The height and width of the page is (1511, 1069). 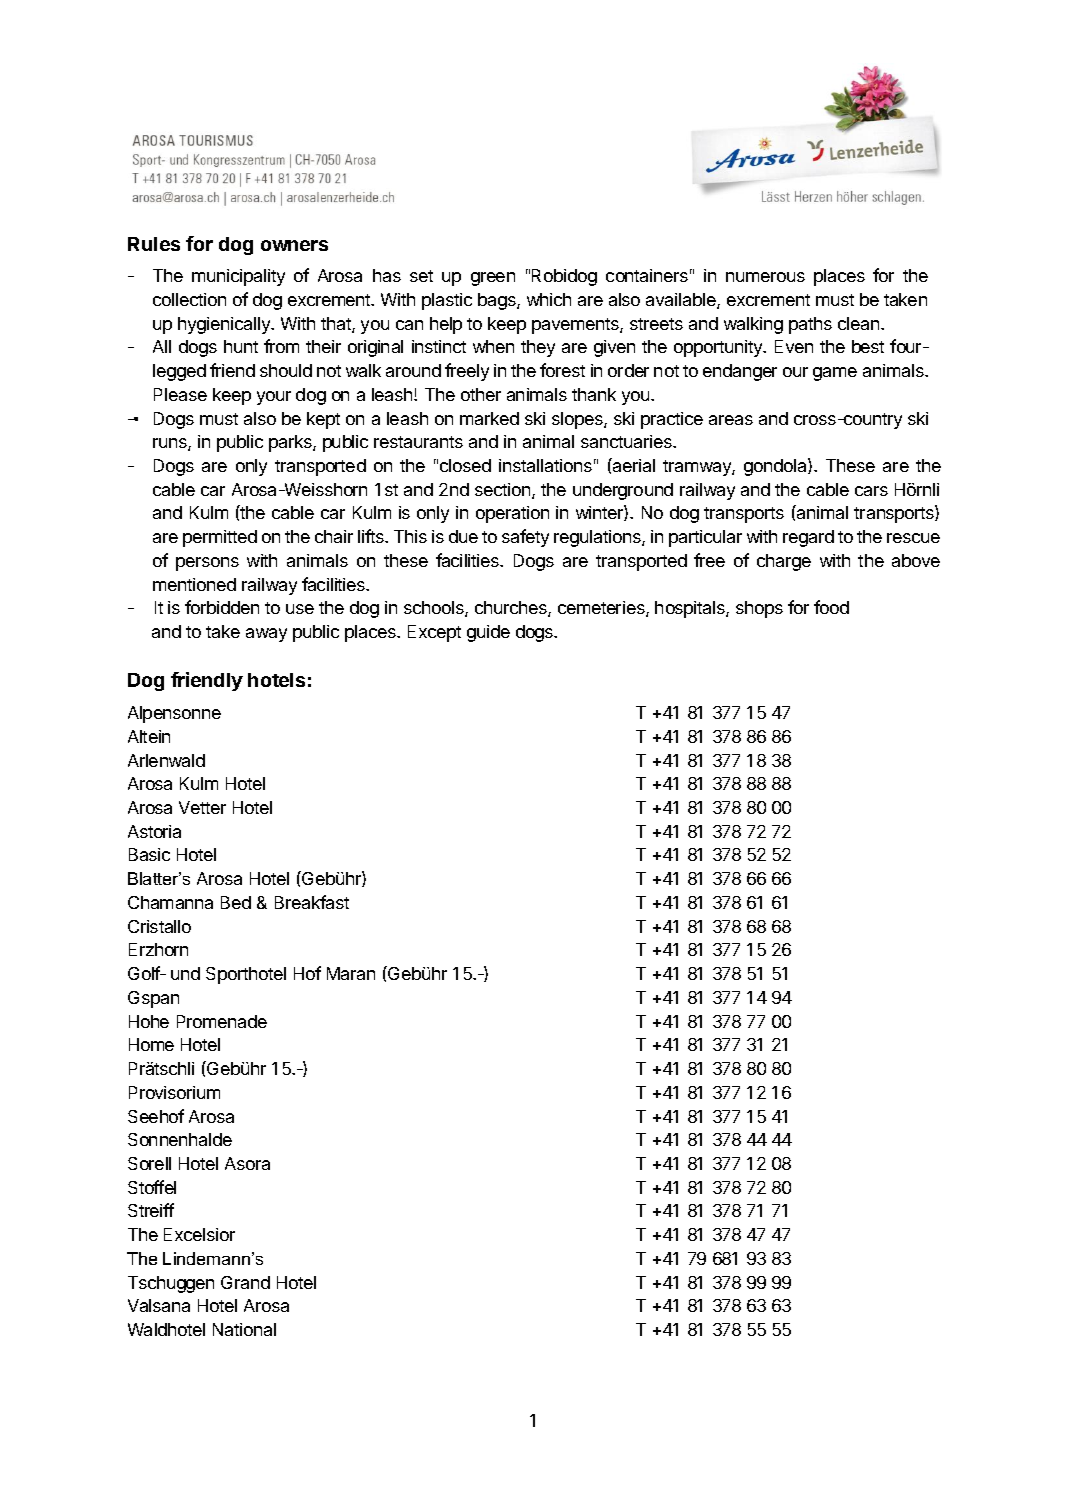 What do you see at coordinates (244, 1329) in the page?
I see `National` at bounding box center [244, 1329].
